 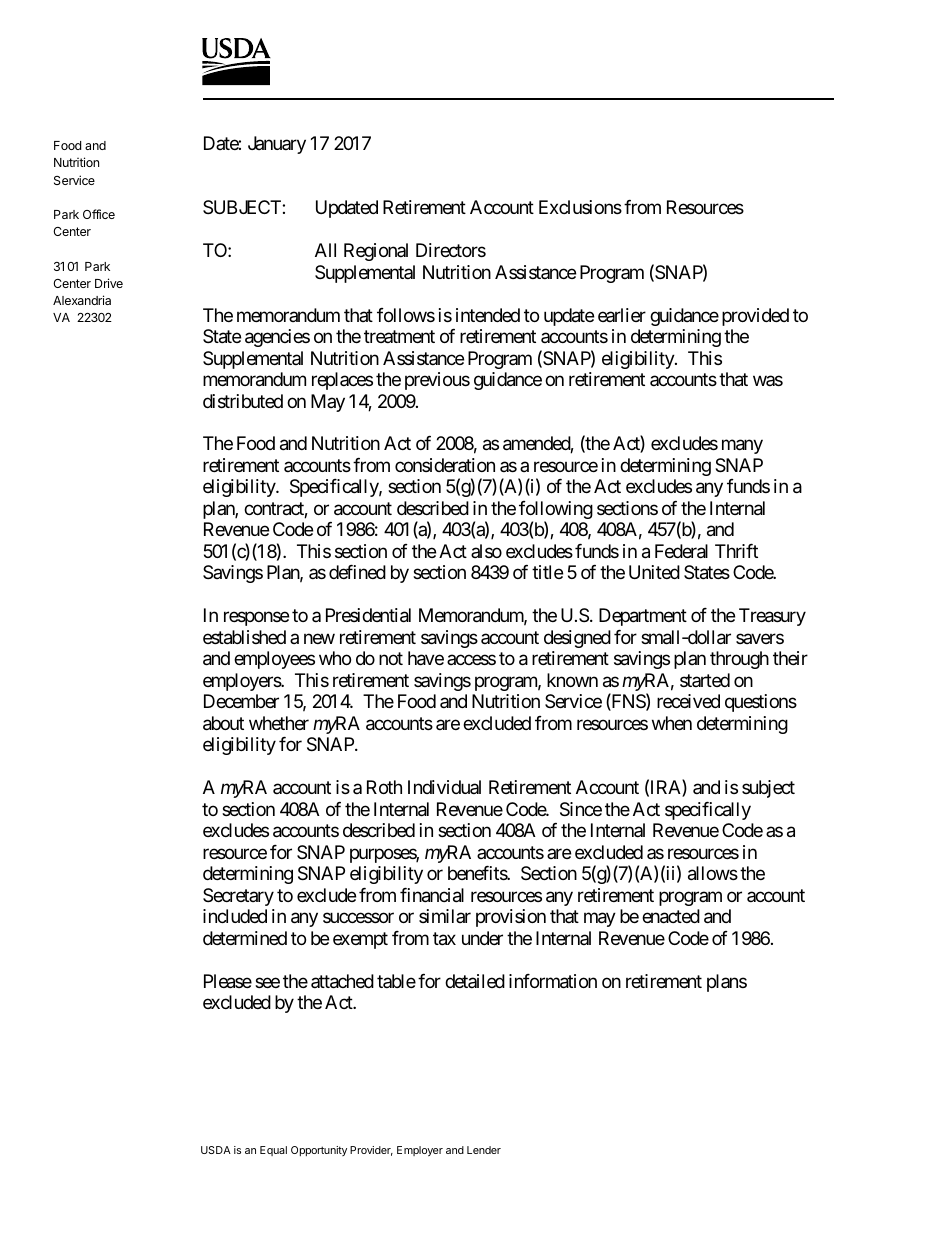 What do you see at coordinates (681, 551) in the screenshot?
I see `Federal` at bounding box center [681, 551].
